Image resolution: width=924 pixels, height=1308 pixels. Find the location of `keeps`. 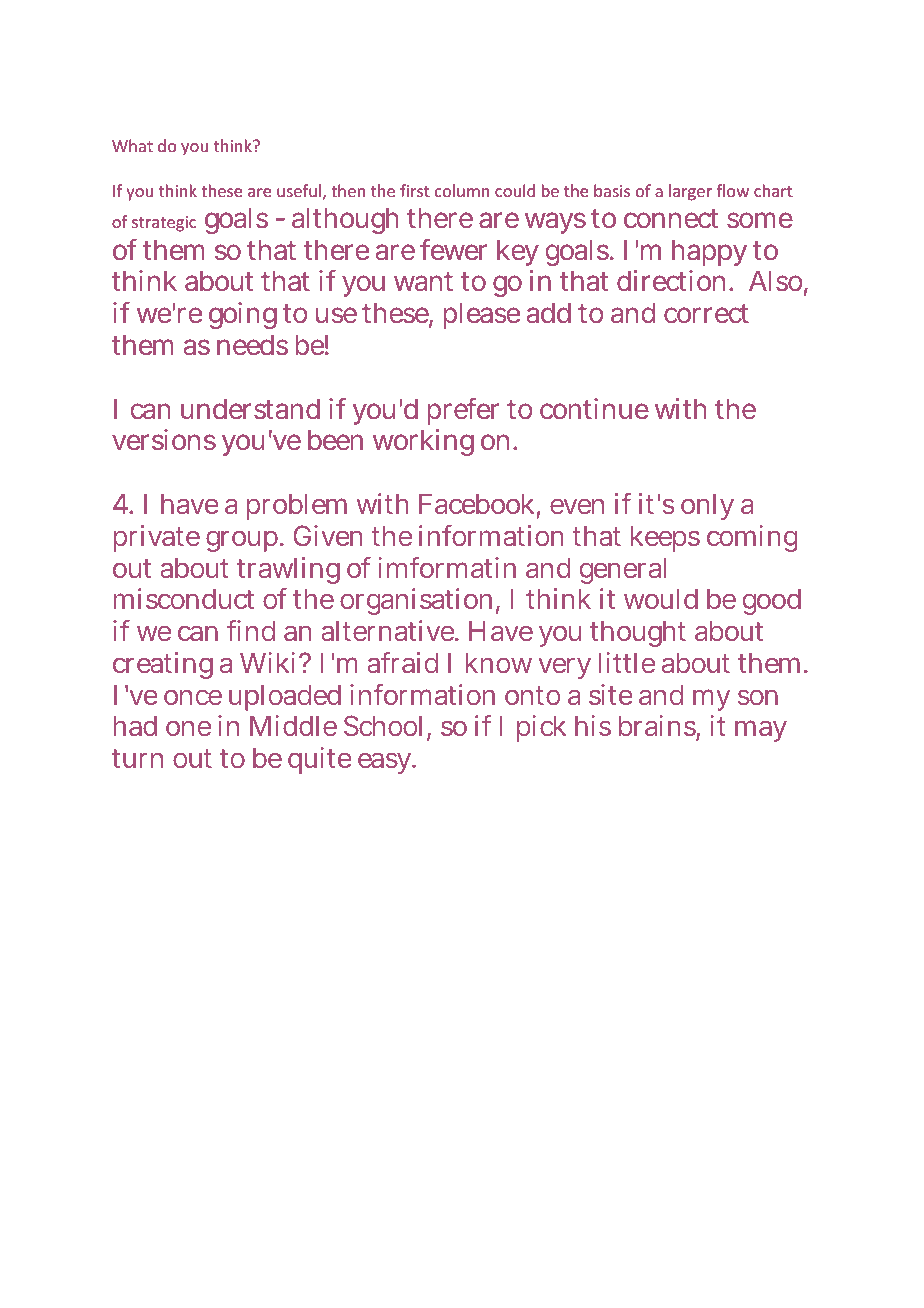

keeps is located at coordinates (665, 539).
